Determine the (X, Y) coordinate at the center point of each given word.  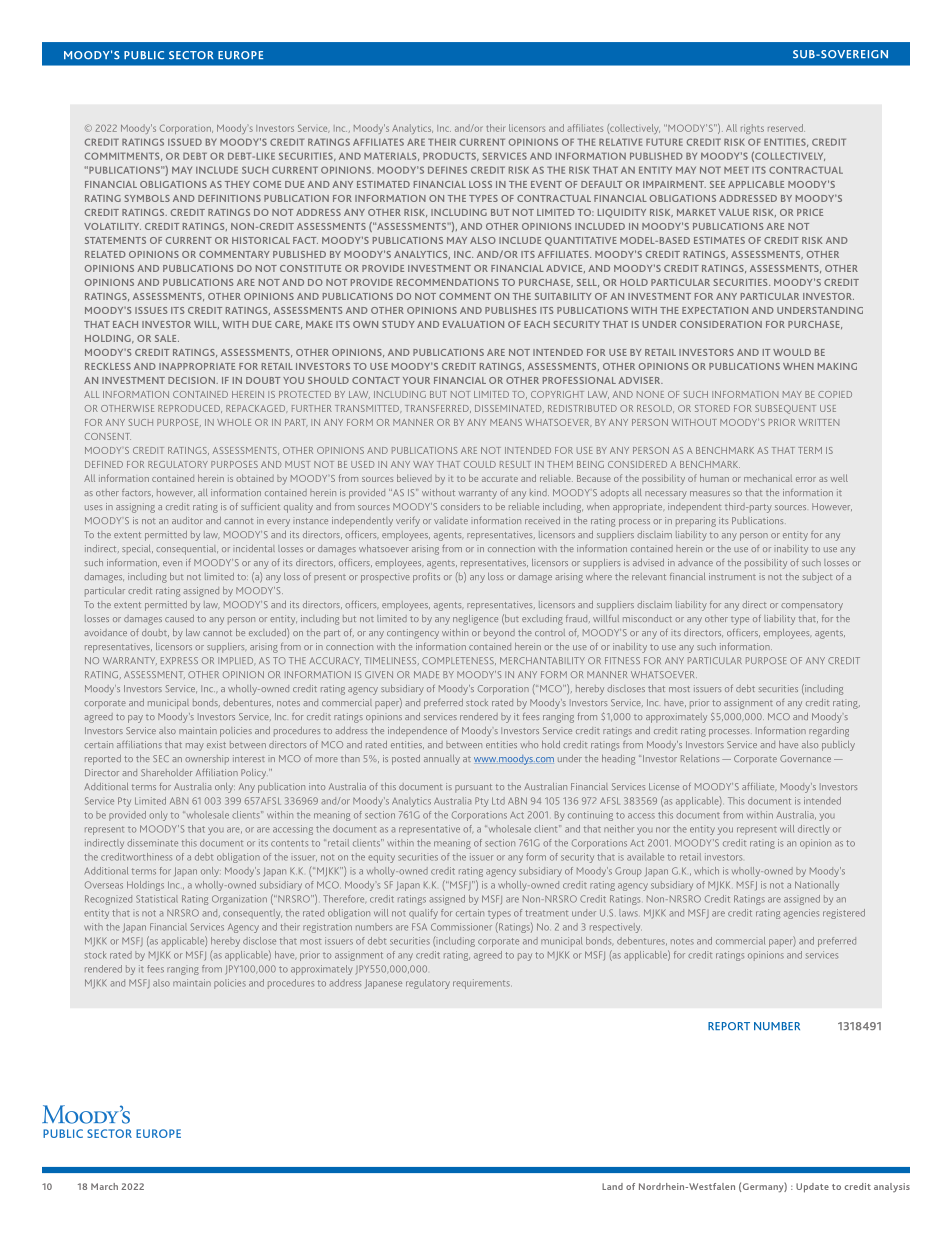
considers (460, 506)
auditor (187, 520)
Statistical (157, 899)
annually (442, 760)
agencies (801, 914)
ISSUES (151, 310)
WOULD (792, 352)
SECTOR (191, 55)
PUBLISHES (510, 310)
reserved (786, 128)
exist (216, 744)
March (104, 1186)
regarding (829, 732)
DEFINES (447, 170)
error (806, 479)
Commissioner (461, 927)
